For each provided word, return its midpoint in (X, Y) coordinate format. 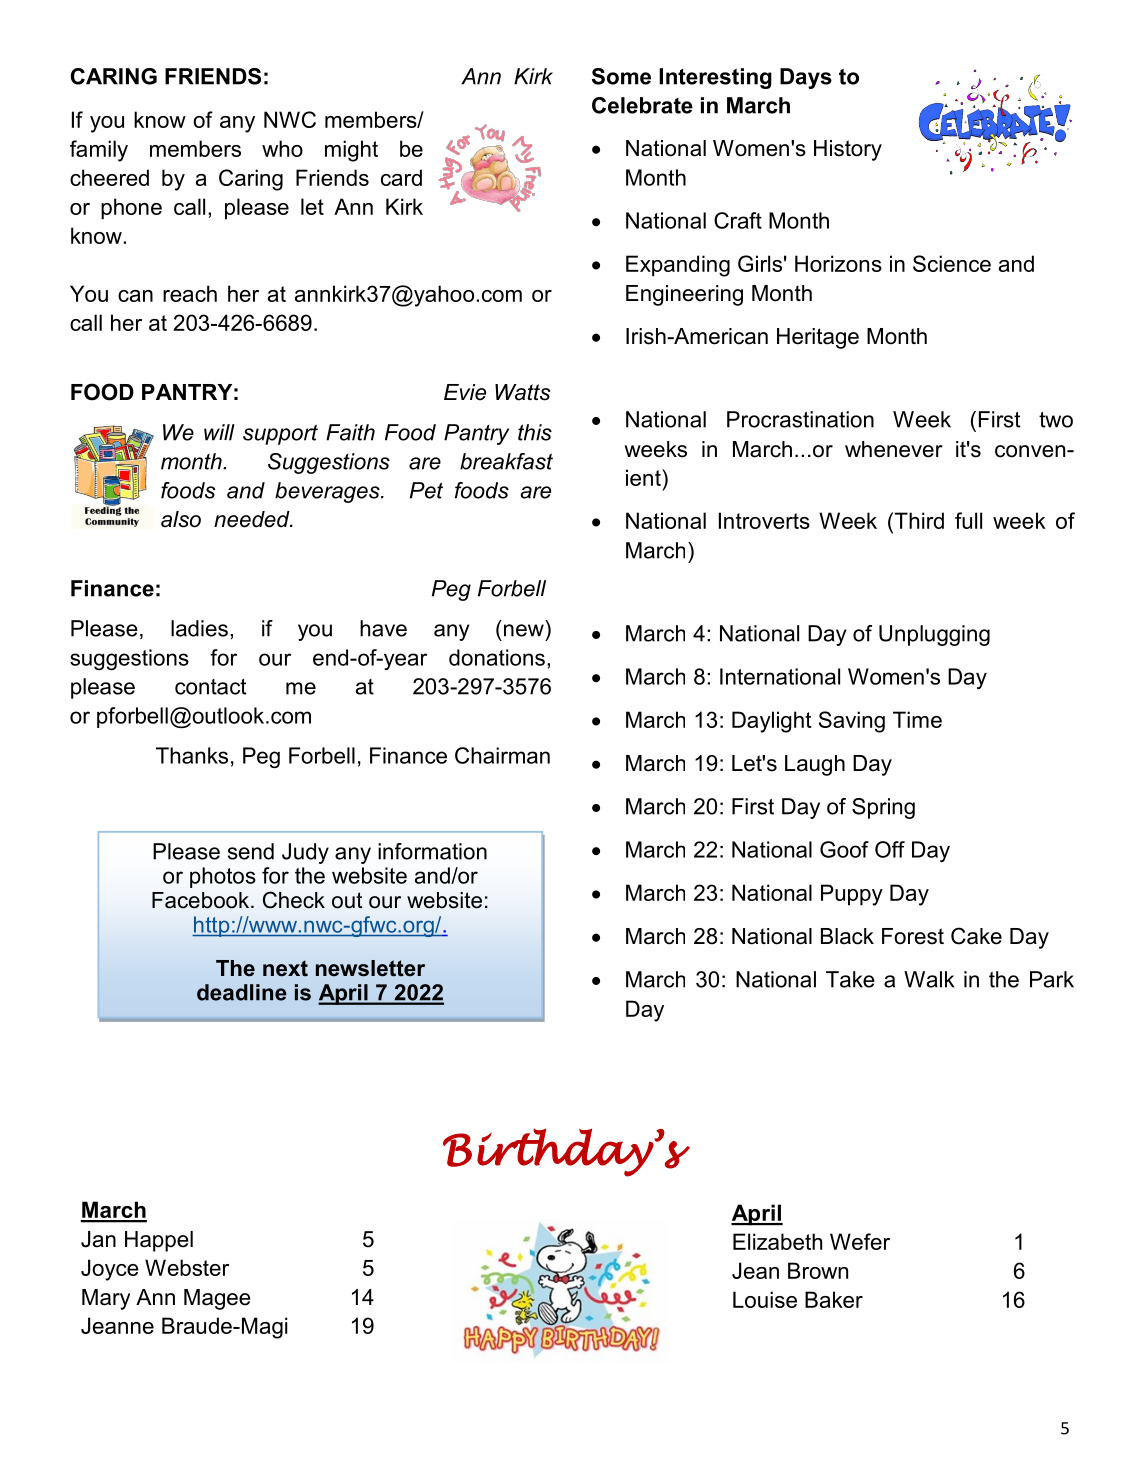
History (848, 150)
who (282, 148)
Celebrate (642, 105)
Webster (187, 1267)
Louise (765, 1299)
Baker (834, 1299)
